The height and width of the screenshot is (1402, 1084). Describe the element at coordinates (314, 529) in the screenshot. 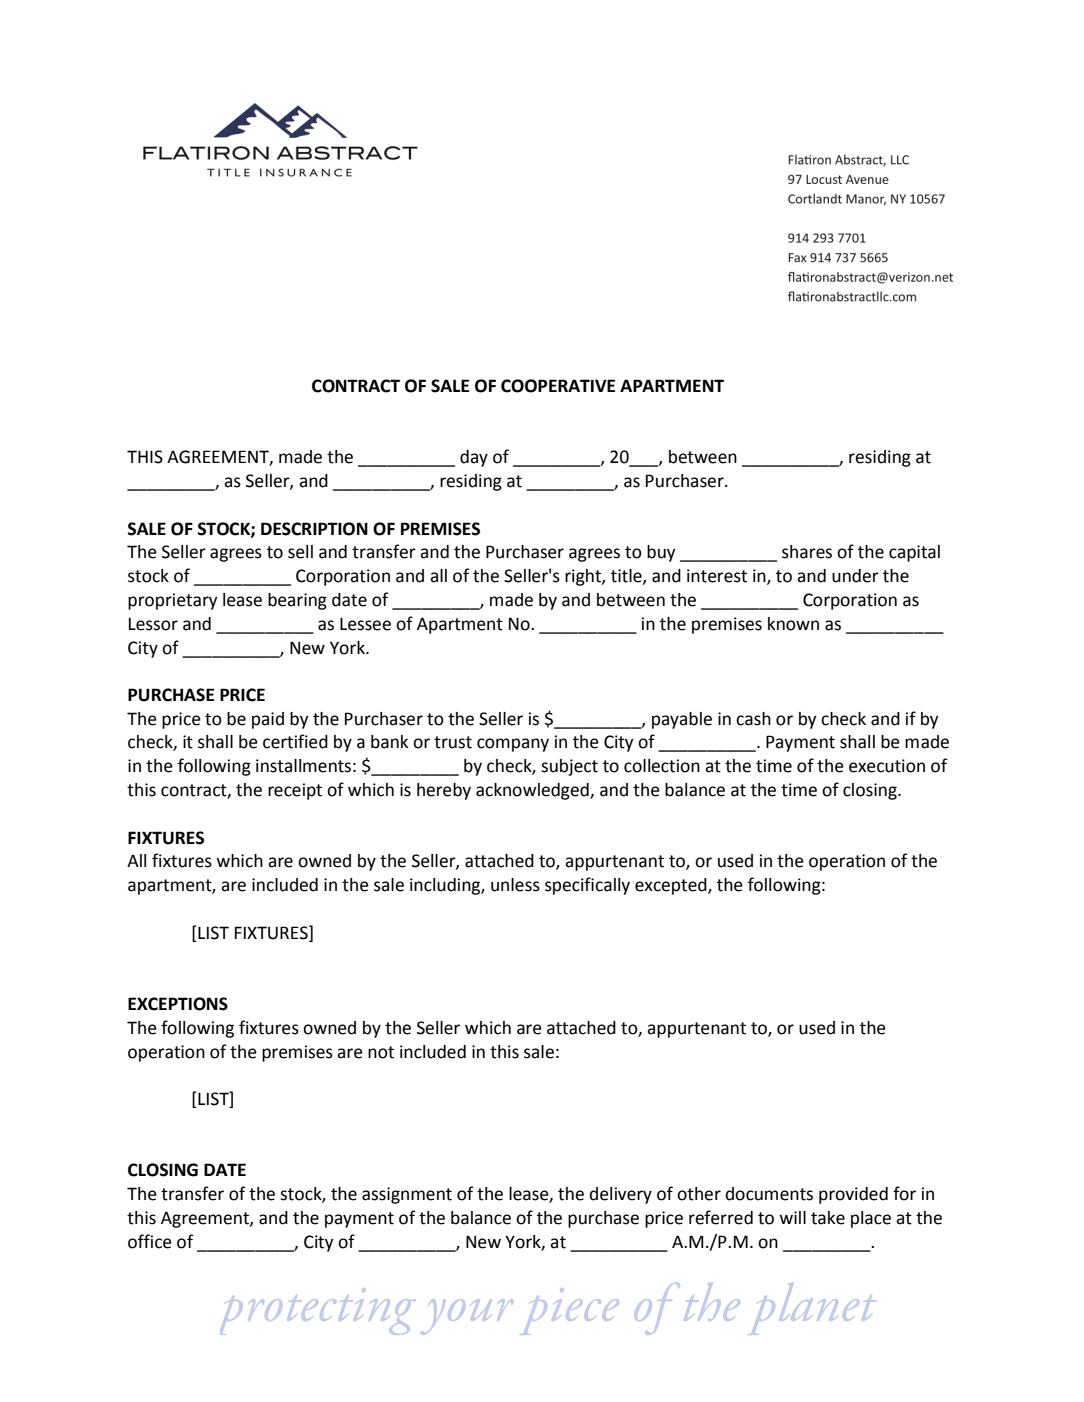

I see `DESCRIPTION` at that location.
